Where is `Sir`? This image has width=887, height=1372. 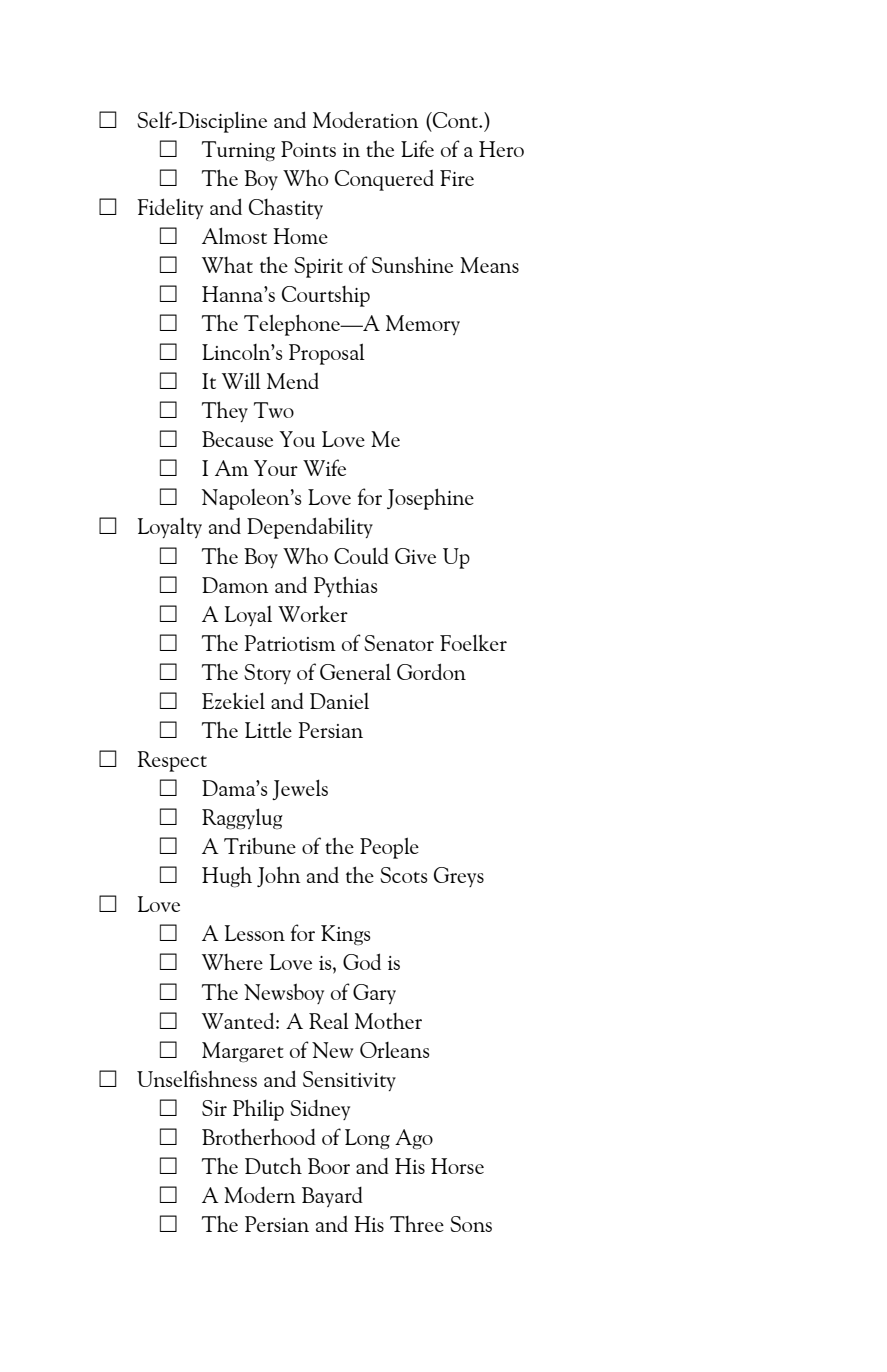 Sir is located at coordinates (214, 1108).
